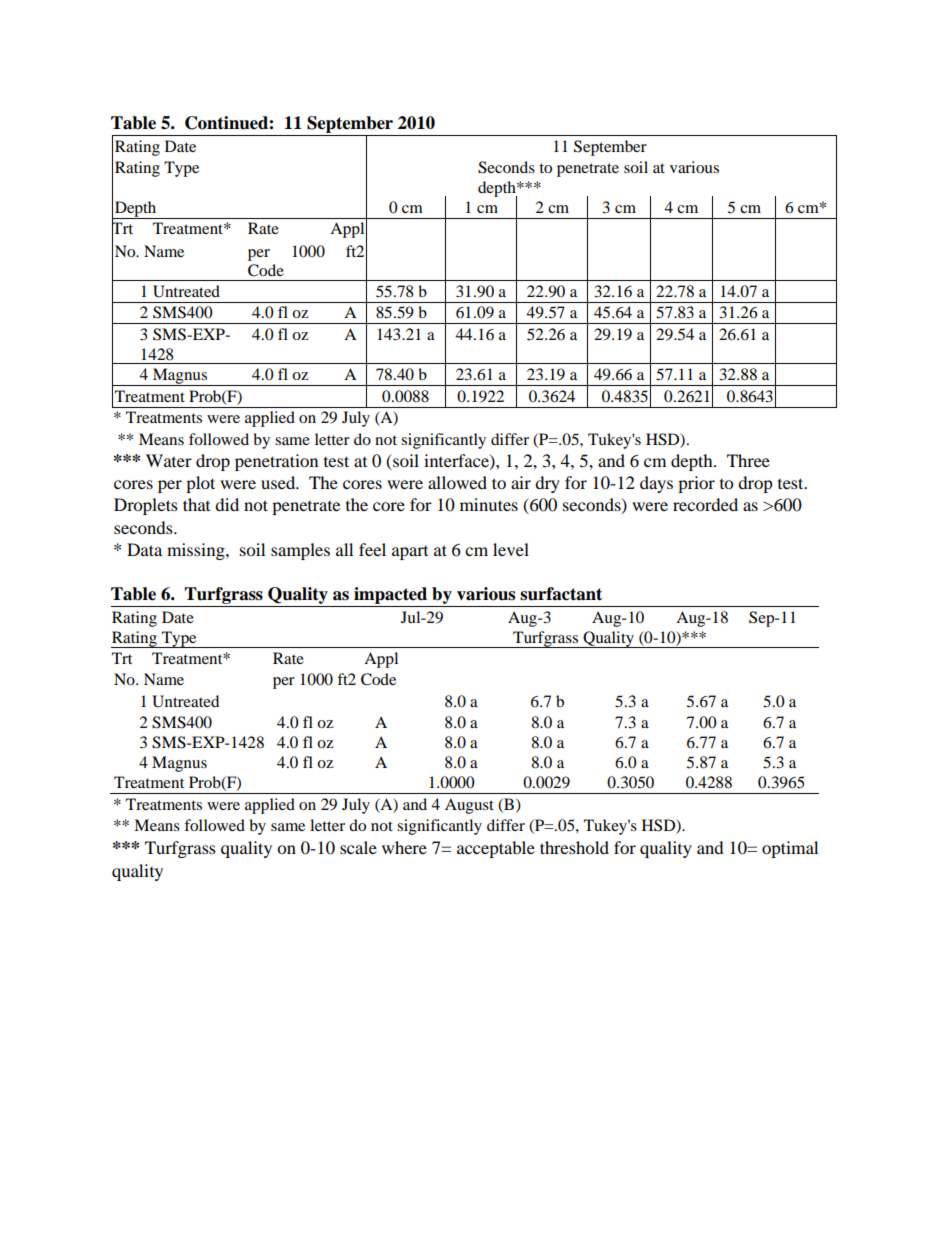  Describe the element at coordinates (561, 594) in the document. I see `surfactant` at that location.
